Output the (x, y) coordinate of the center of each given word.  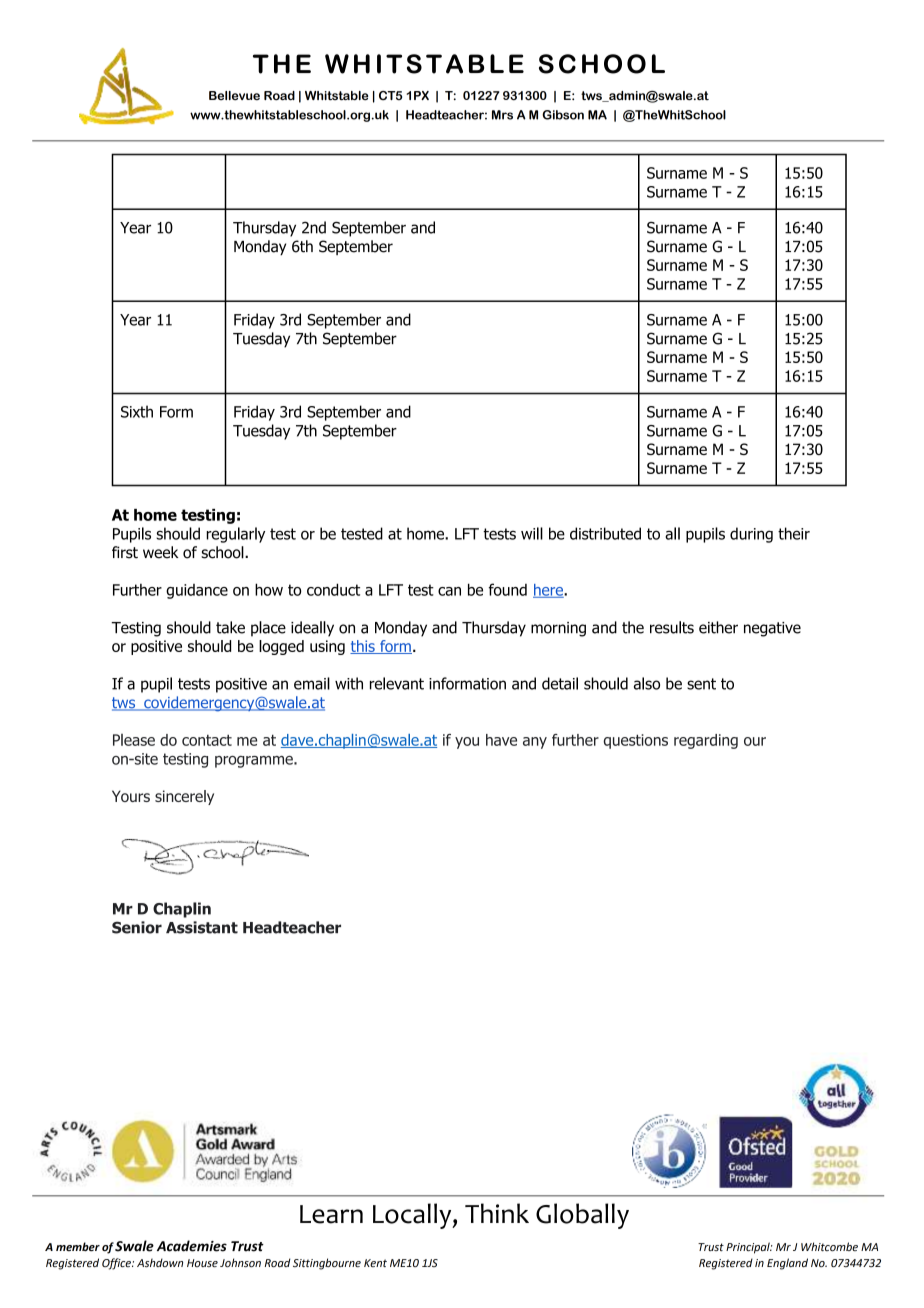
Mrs (502, 115)
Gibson (563, 115)
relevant (397, 683)
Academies (192, 1246)
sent (701, 684)
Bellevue (234, 95)
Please (134, 740)
